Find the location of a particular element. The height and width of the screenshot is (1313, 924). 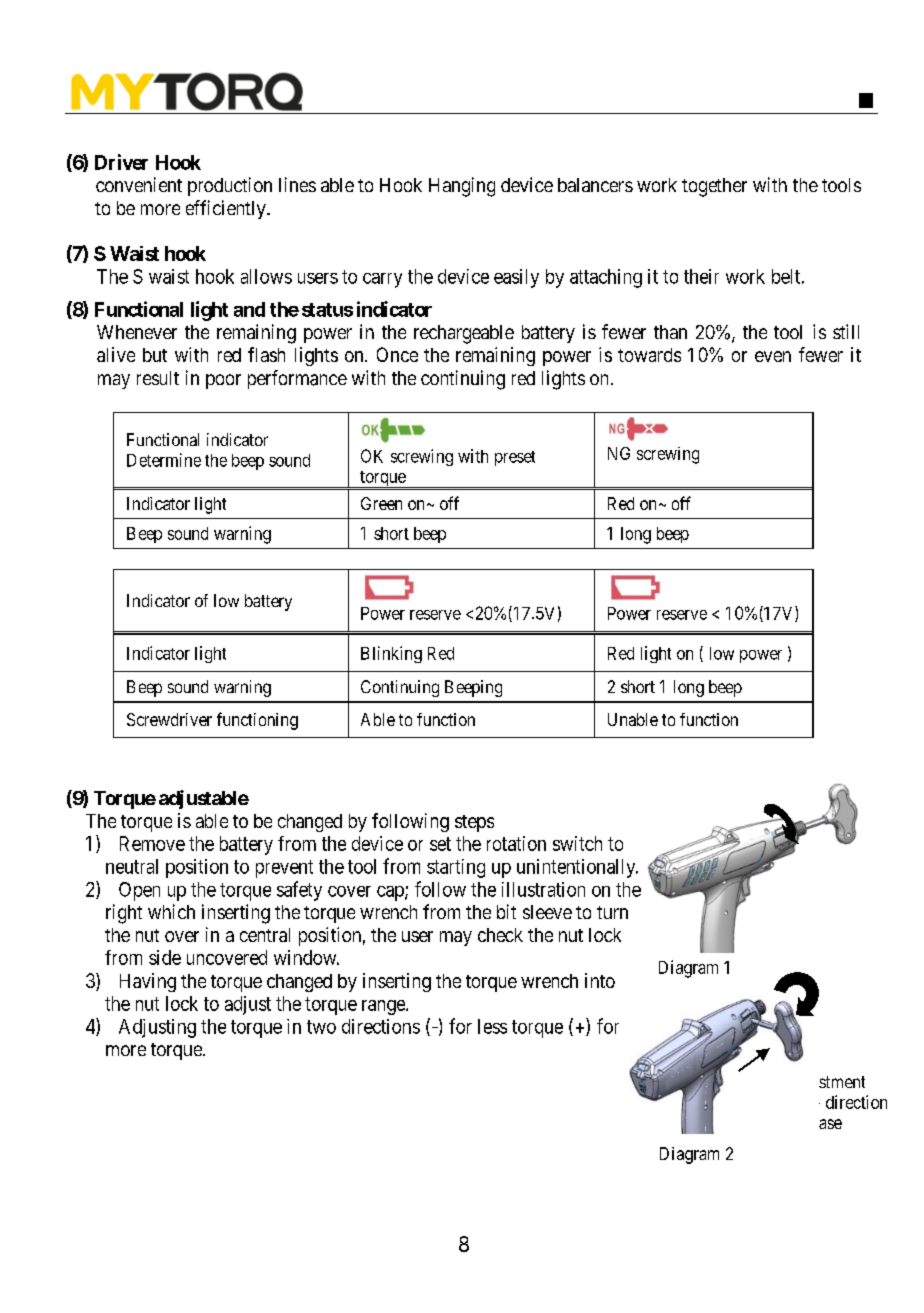

less is located at coordinates (492, 1026).
